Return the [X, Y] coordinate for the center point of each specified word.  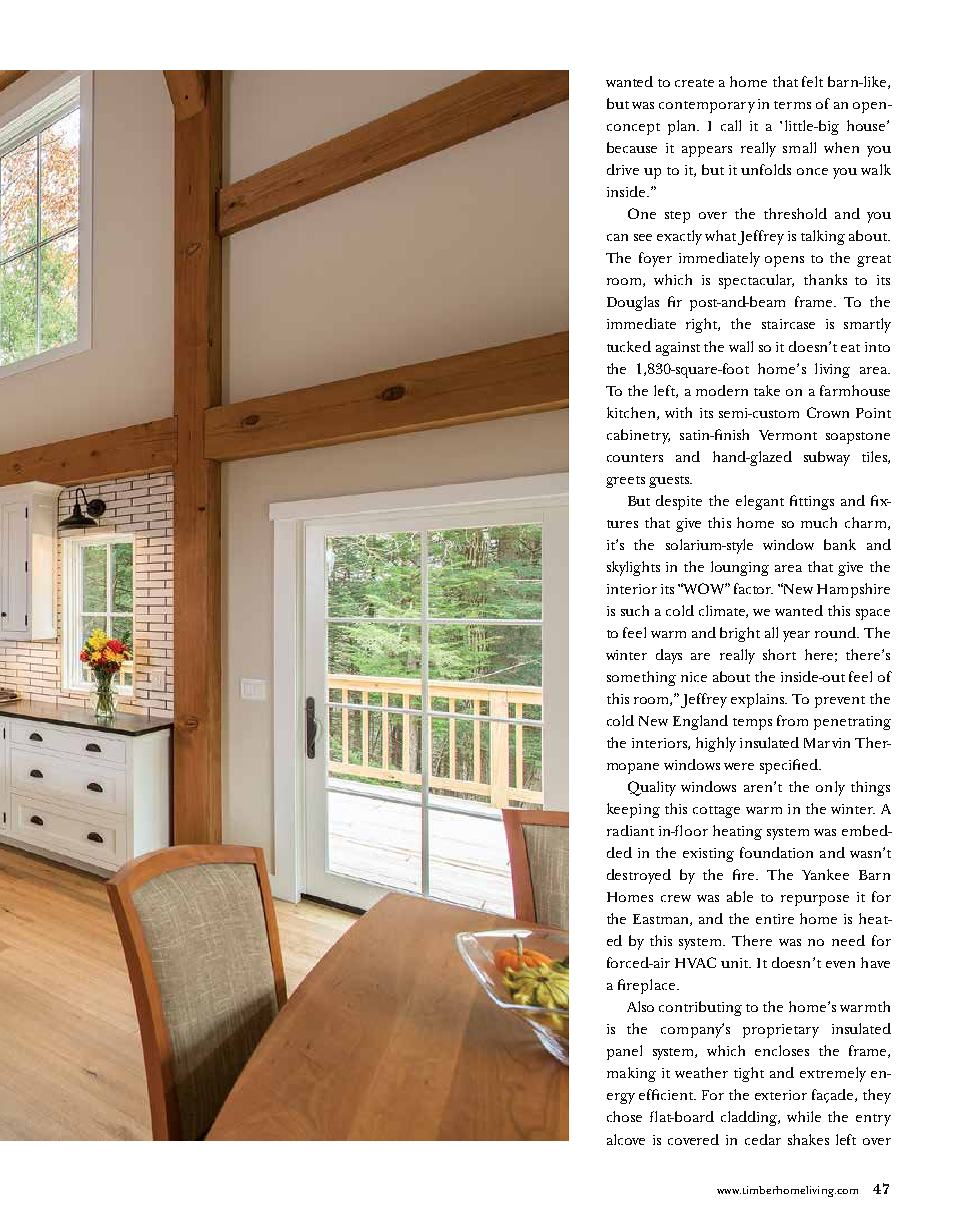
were [739, 766]
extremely [833, 1074]
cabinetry [638, 436]
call [731, 125]
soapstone [858, 438]
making [631, 1074]
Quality [652, 788]
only [830, 788]
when [841, 147]
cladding [750, 1118]
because [632, 147]
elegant [760, 502]
